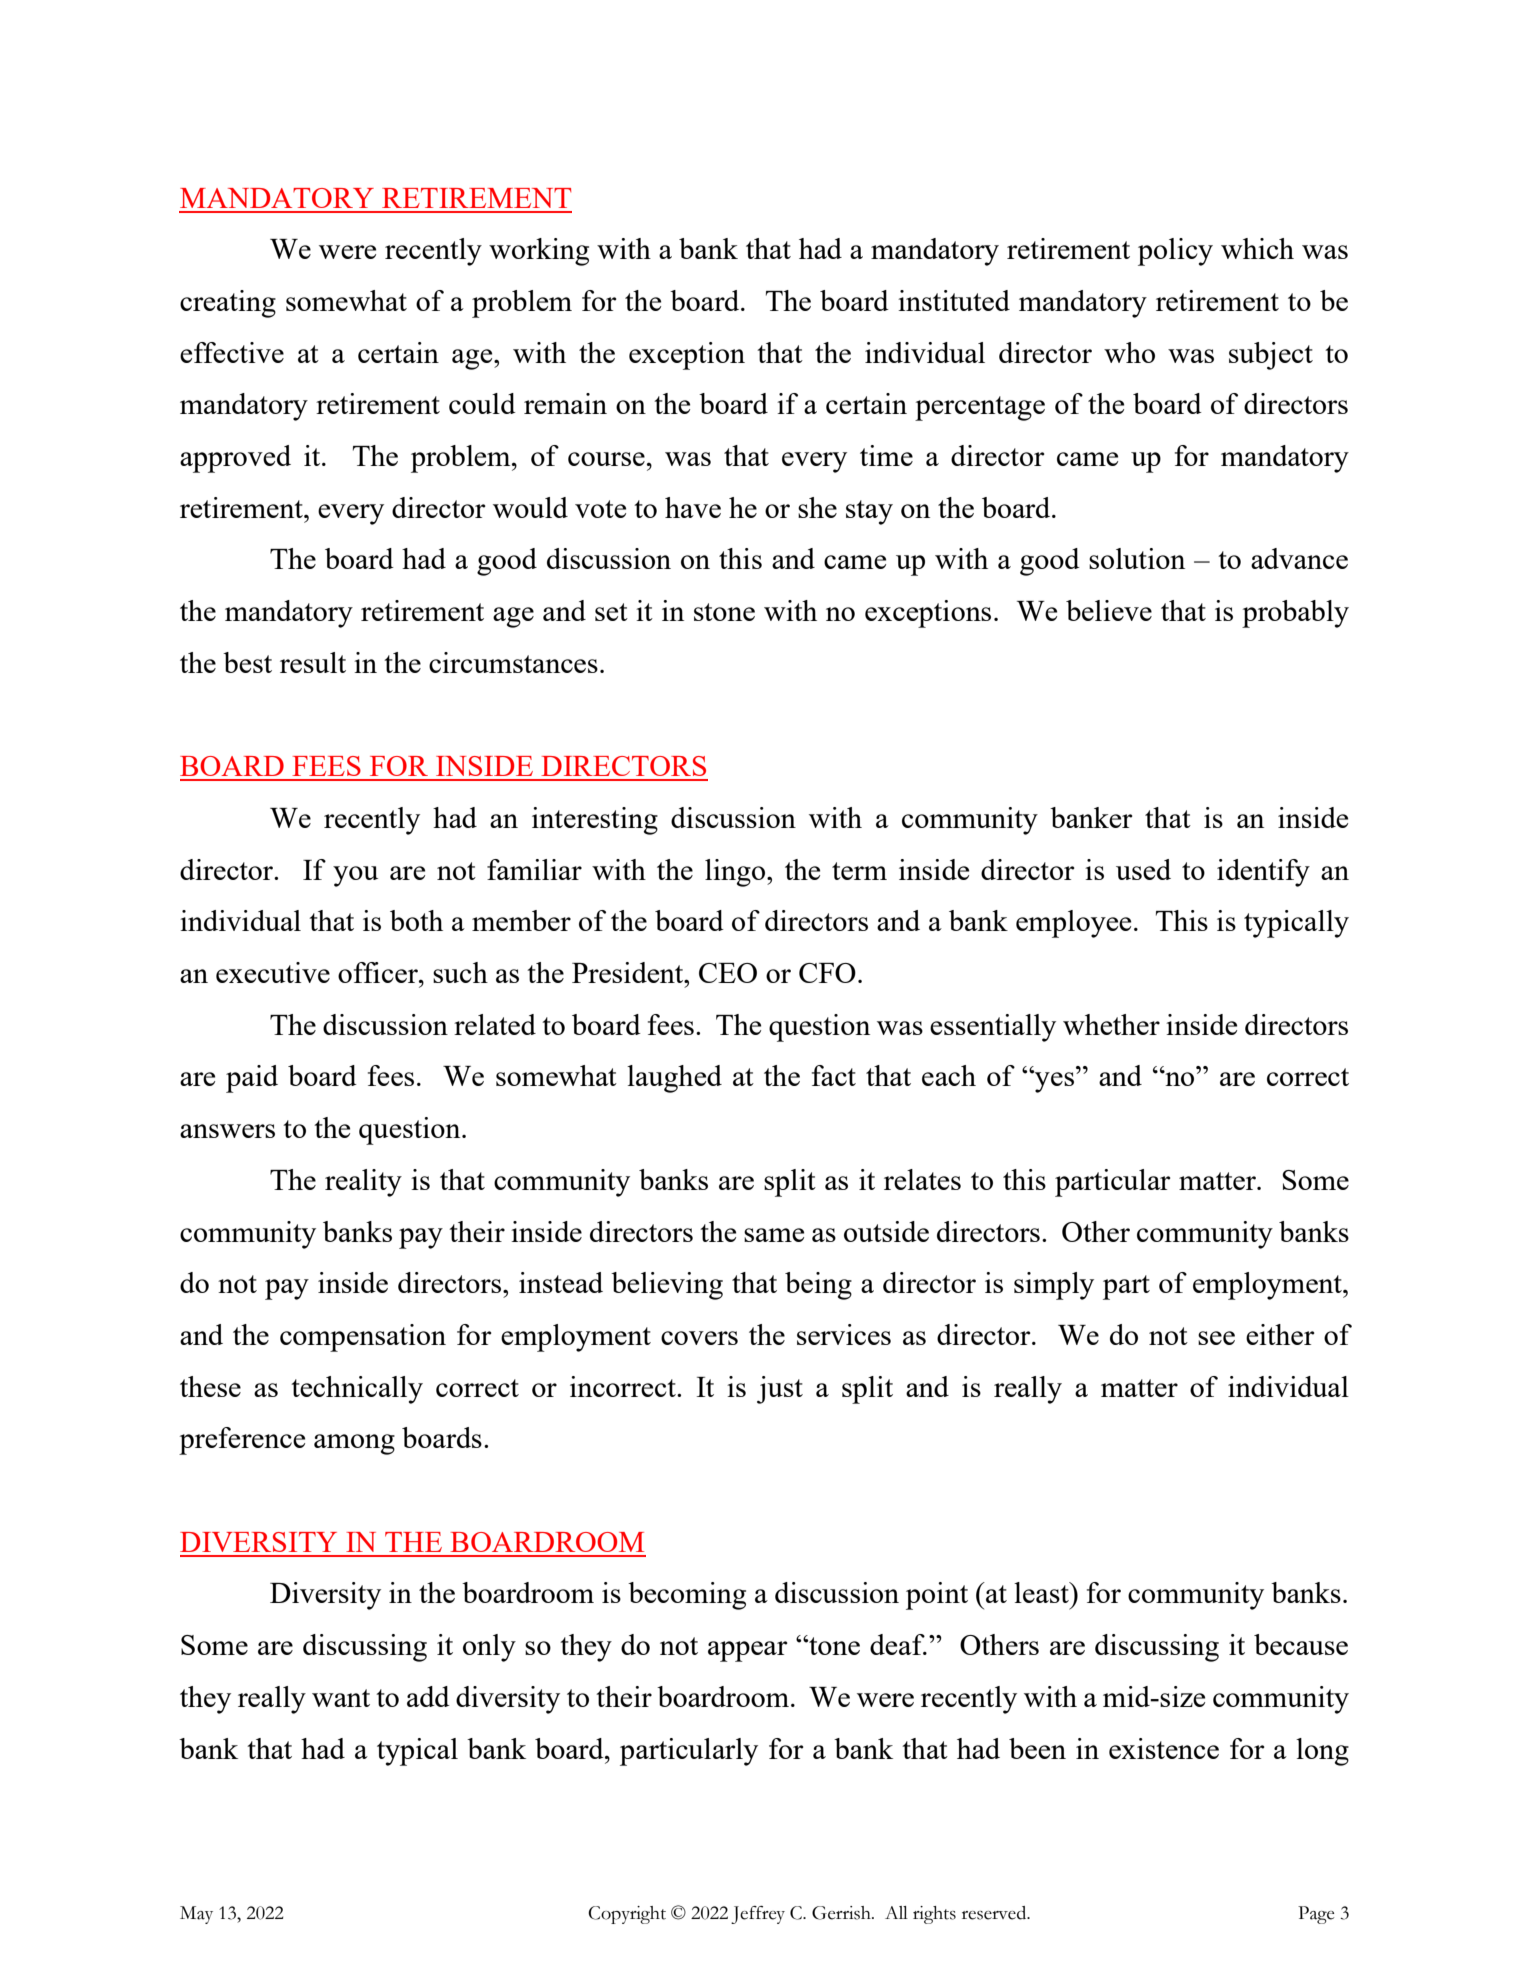 Image resolution: width=1529 pixels, height=1978 pixels. Describe the element at coordinates (1216, 1338) in the screenshot. I see `see` at that location.
